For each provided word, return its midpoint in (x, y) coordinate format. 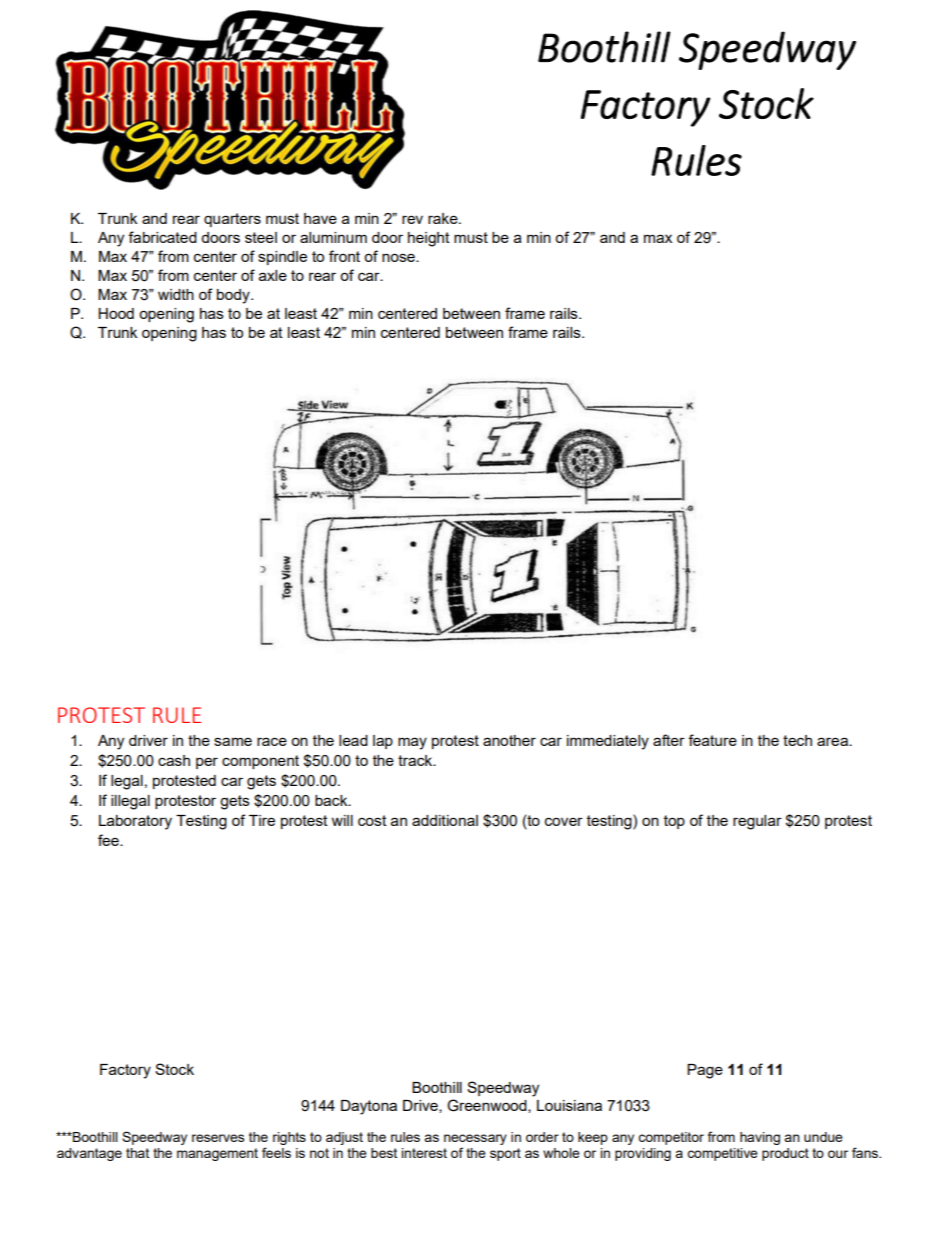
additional (445, 820)
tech (797, 740)
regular (757, 822)
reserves (218, 1138)
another (509, 740)
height (429, 239)
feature (712, 740)
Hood (116, 313)
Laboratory (135, 822)
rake (444, 218)
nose (399, 257)
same (233, 741)
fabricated (162, 237)
